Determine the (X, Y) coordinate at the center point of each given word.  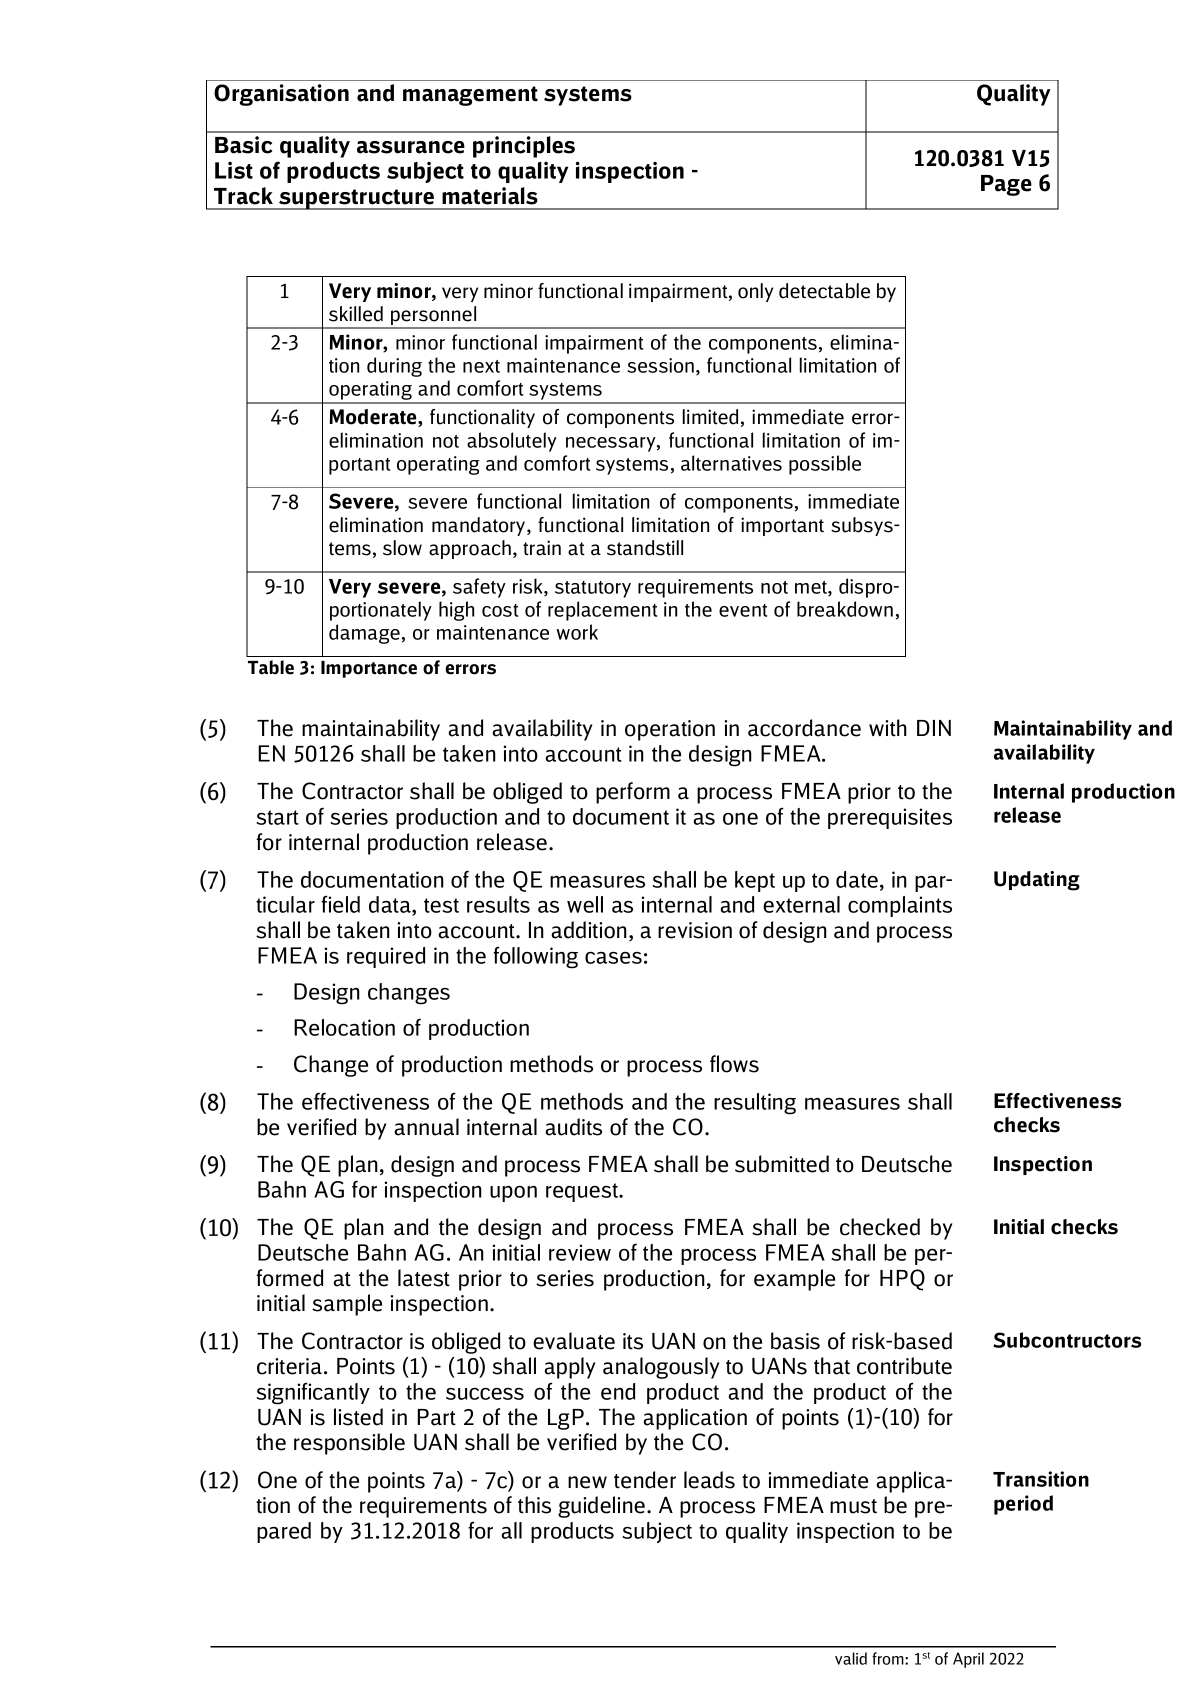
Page (1006, 185)
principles (524, 147)
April (968, 1660)
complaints (900, 906)
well (585, 904)
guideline (603, 1507)
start (278, 817)
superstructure (356, 199)
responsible (349, 1444)
